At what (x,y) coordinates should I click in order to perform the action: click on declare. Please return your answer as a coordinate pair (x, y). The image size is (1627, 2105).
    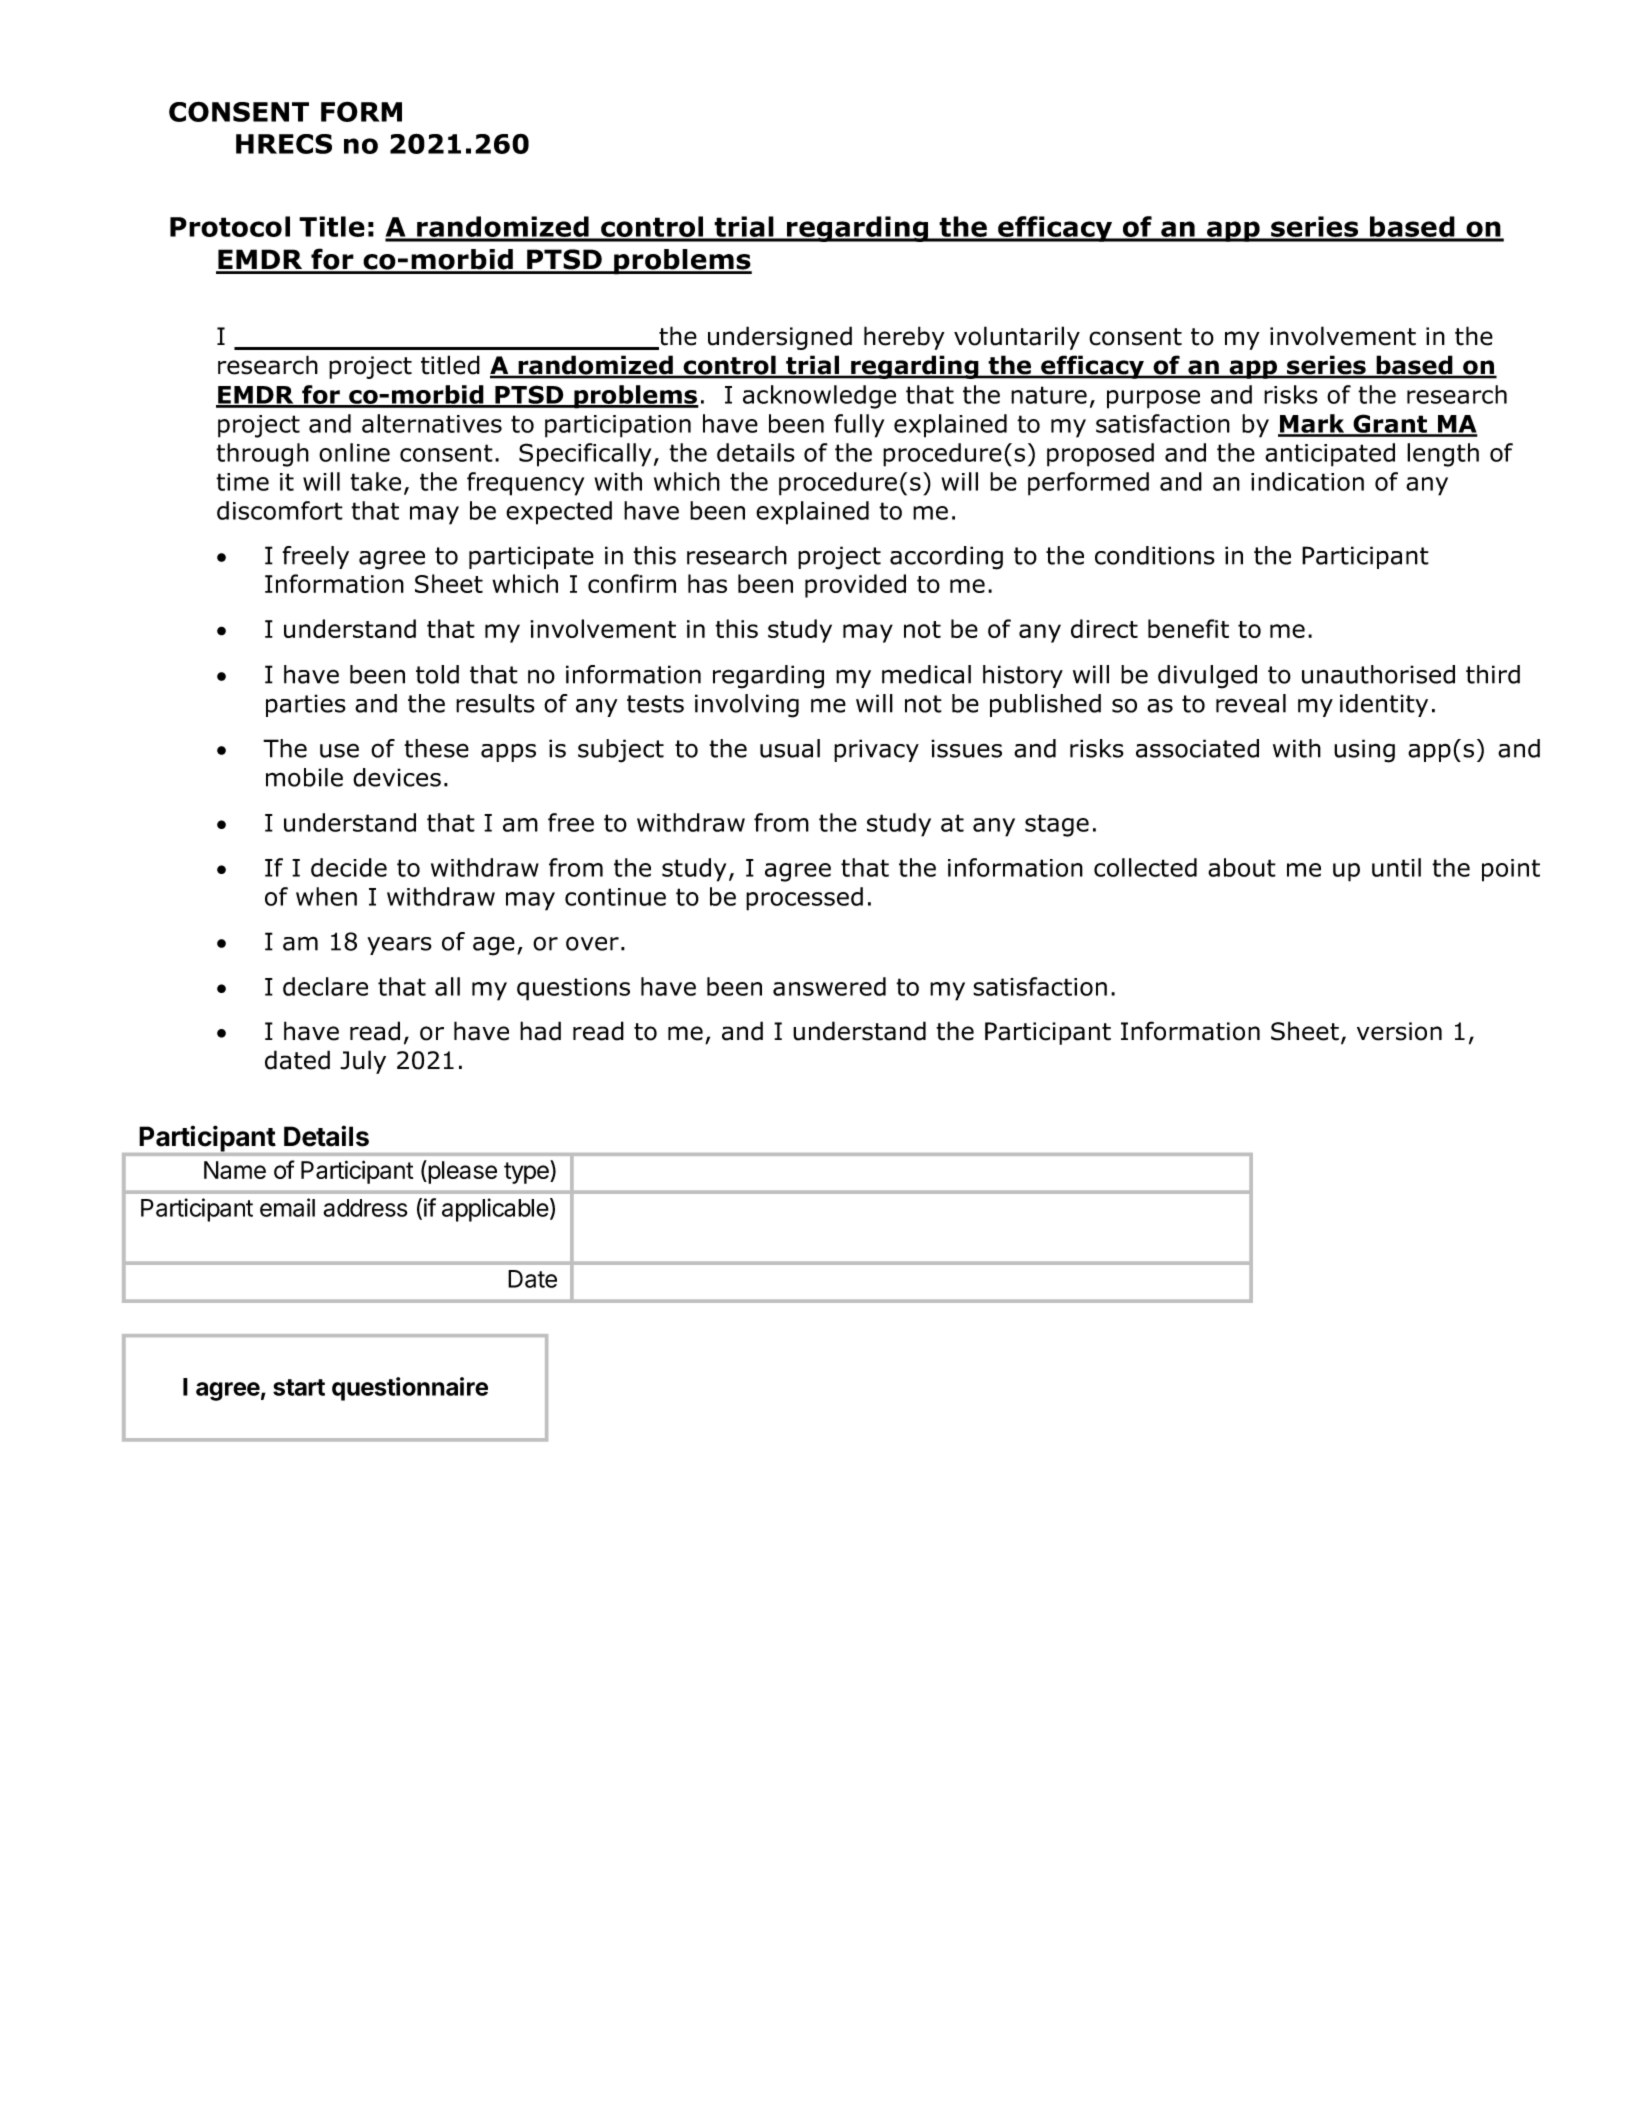
    Looking at the image, I should click on (325, 986).
